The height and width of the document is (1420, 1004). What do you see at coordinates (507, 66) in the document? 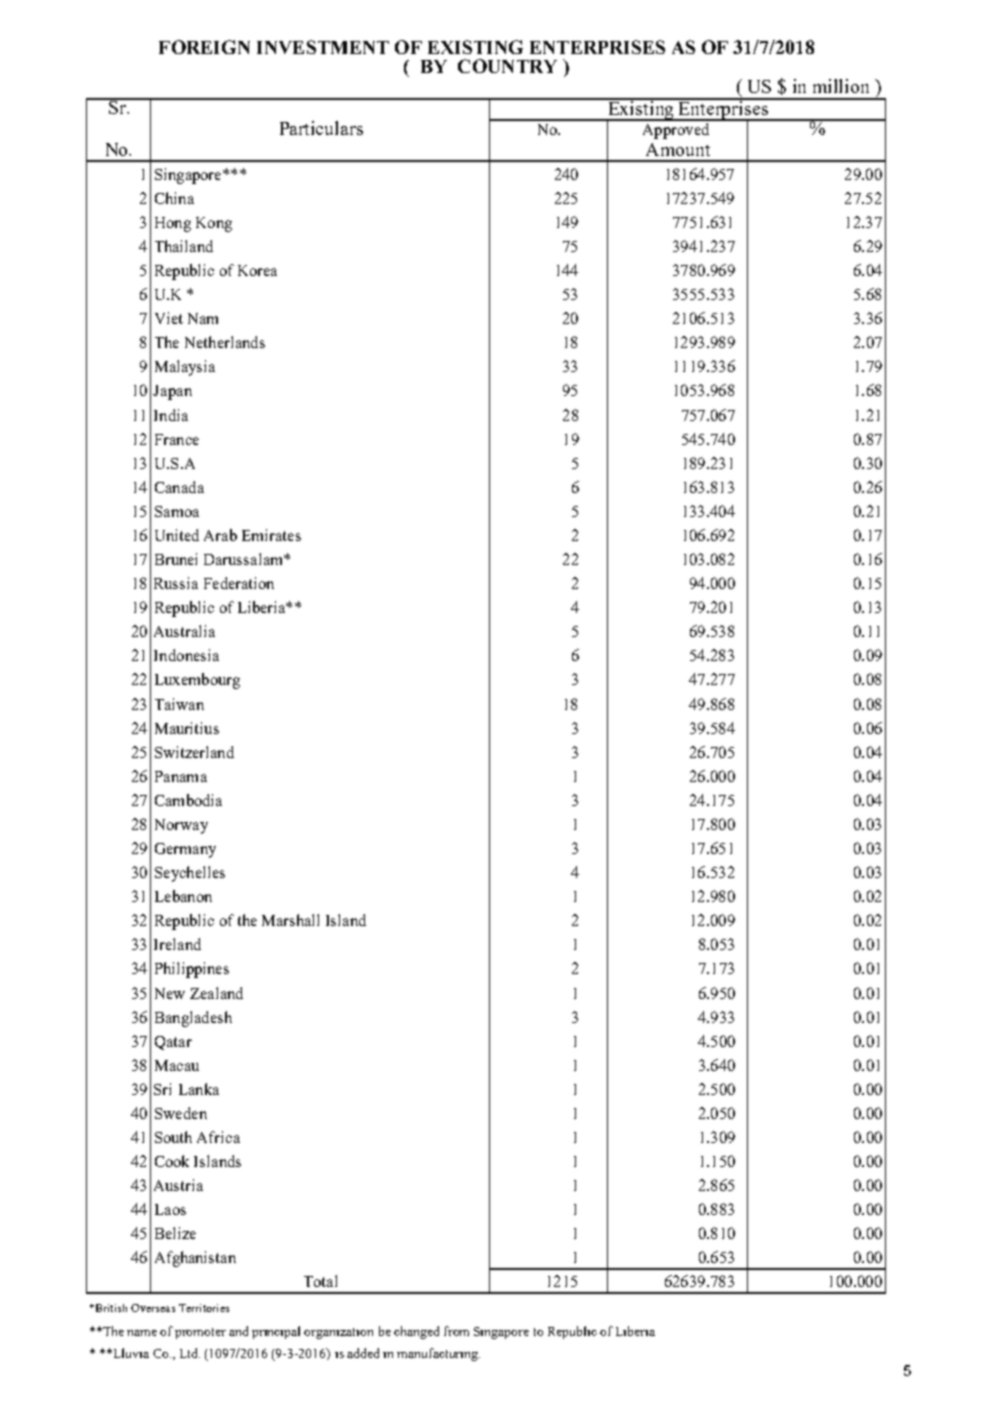
I see `COUNTRY` at bounding box center [507, 66].
